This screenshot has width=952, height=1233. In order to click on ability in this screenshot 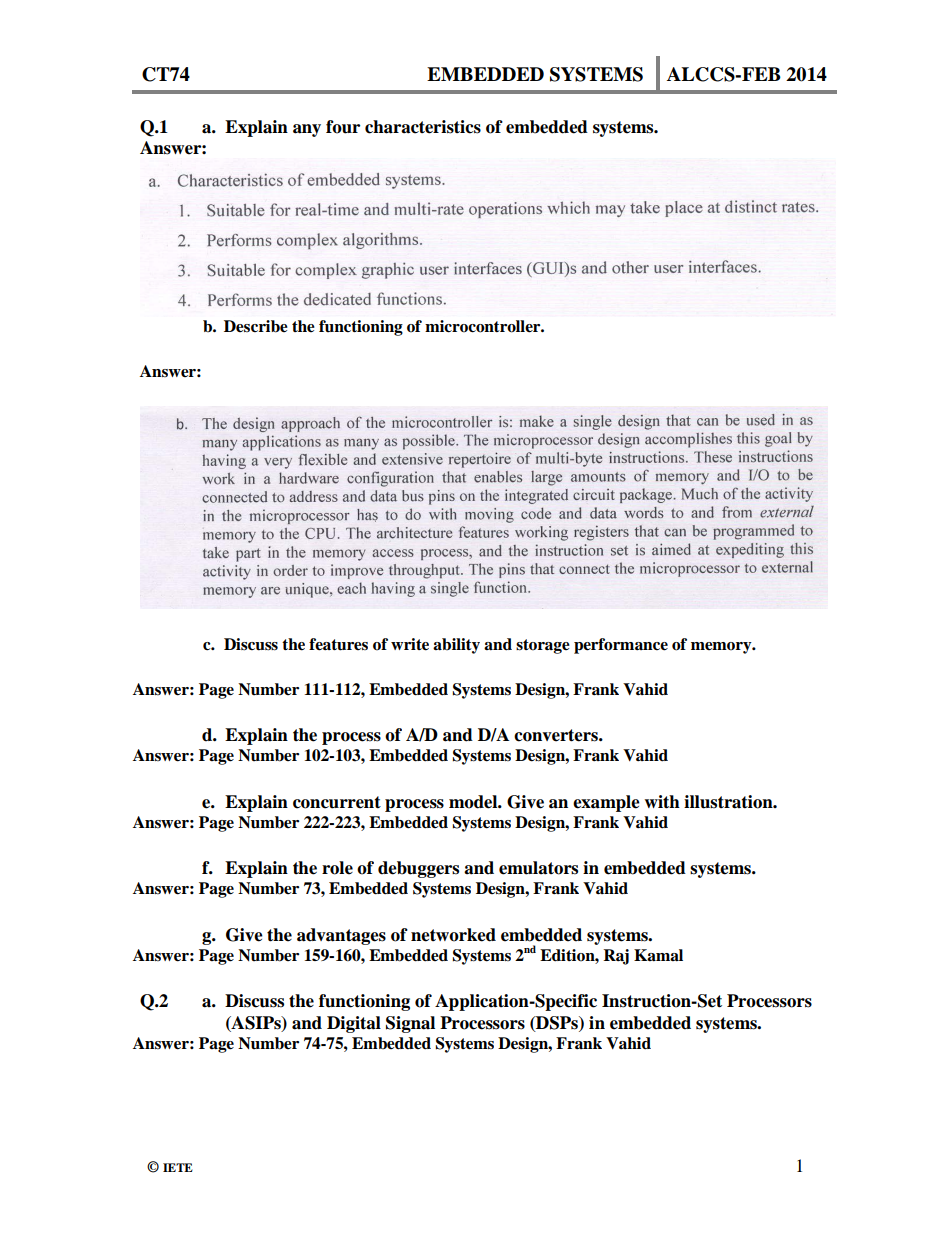, I will do `click(456, 646)`.
